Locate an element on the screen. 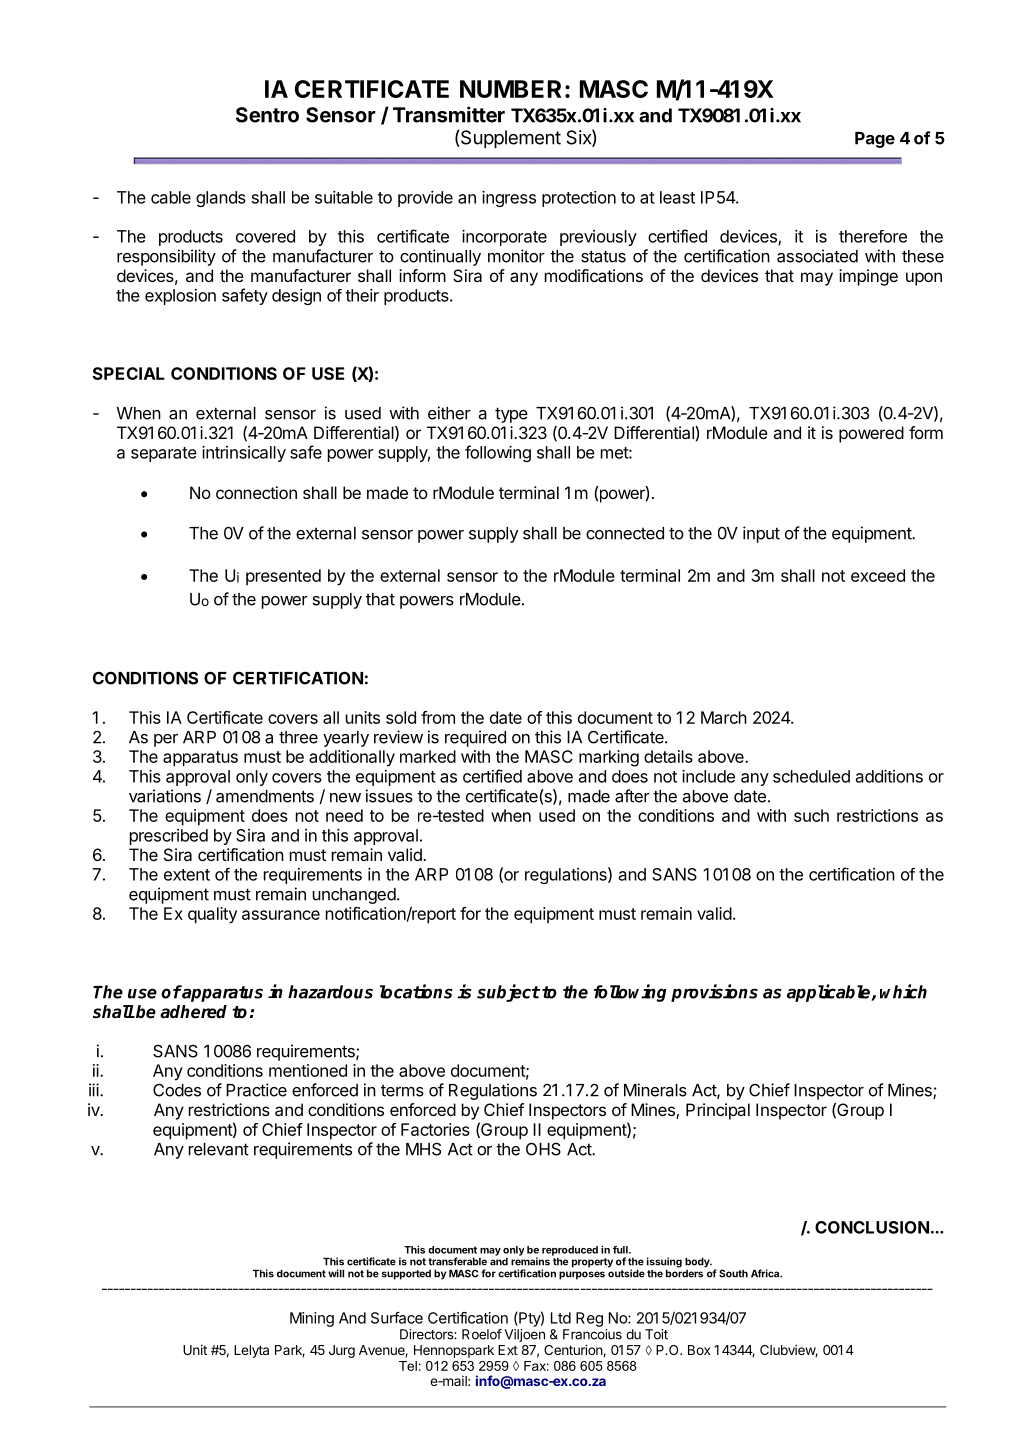 The width and height of the screenshot is (1016, 1436). connected is located at coordinates (625, 533).
